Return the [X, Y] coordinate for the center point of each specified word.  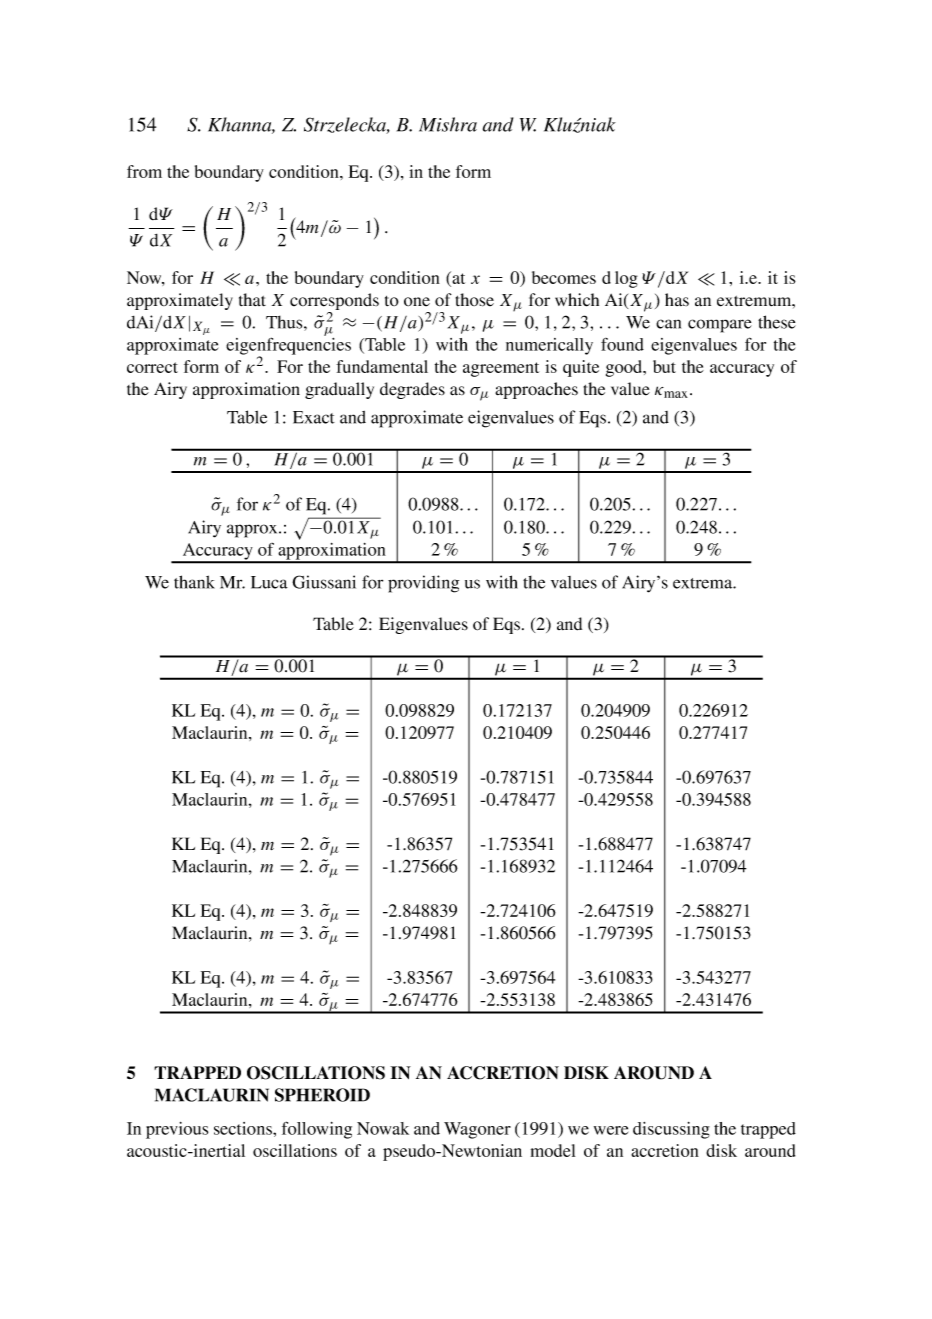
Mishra [448, 124]
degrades [412, 390]
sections [244, 1128]
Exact [314, 417]
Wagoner [477, 1130]
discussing [671, 1130]
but [664, 366]
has [677, 299]
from [144, 171]
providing [423, 584]
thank [194, 582]
